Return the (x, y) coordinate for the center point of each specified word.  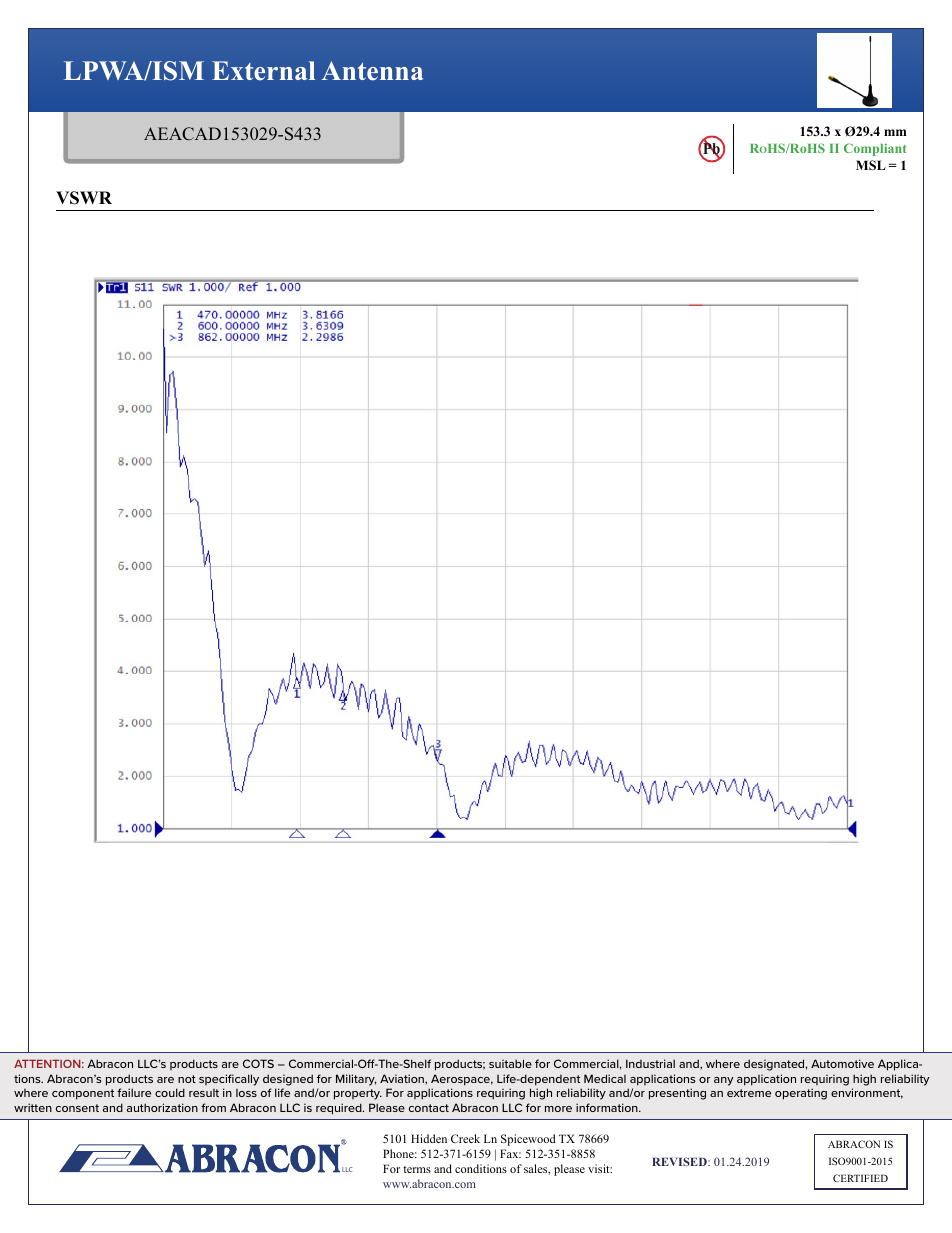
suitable (510, 1063)
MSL (871, 165)
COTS (258, 1063)
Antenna (372, 71)
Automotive (842, 1063)
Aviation (403, 1078)
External (263, 71)
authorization (162, 1107)
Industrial (650, 1063)
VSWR (84, 198)
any (723, 1081)
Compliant (875, 149)
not (187, 1079)
